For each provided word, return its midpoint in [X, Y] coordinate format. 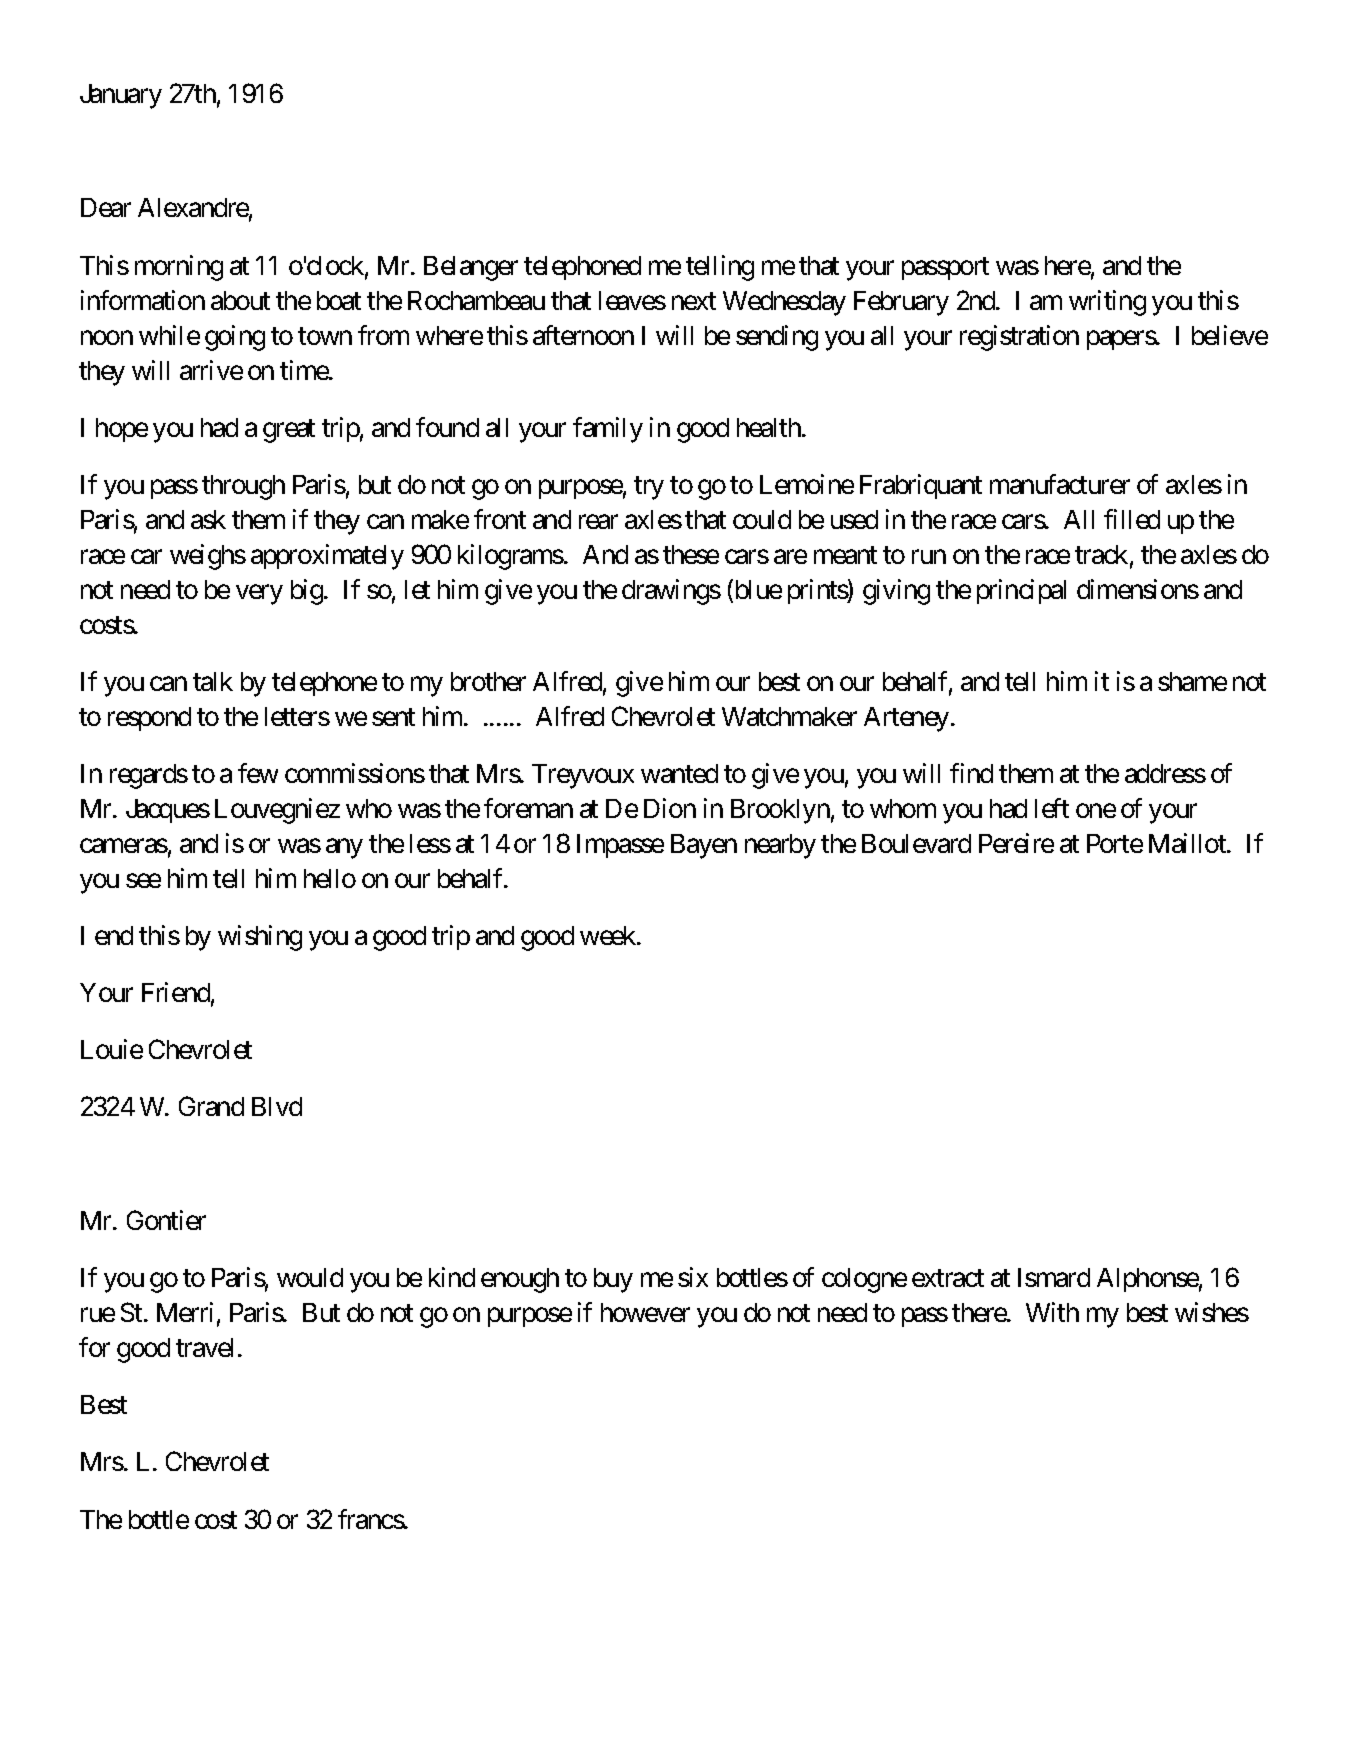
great [289, 431]
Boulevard [916, 843]
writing [1107, 303]
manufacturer [1060, 484]
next [694, 301]
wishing [260, 938]
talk [213, 681]
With [1052, 1312]
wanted [679, 773]
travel [207, 1347]
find [971, 773]
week [609, 935]
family [608, 430]
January [121, 96]
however [645, 1312]
